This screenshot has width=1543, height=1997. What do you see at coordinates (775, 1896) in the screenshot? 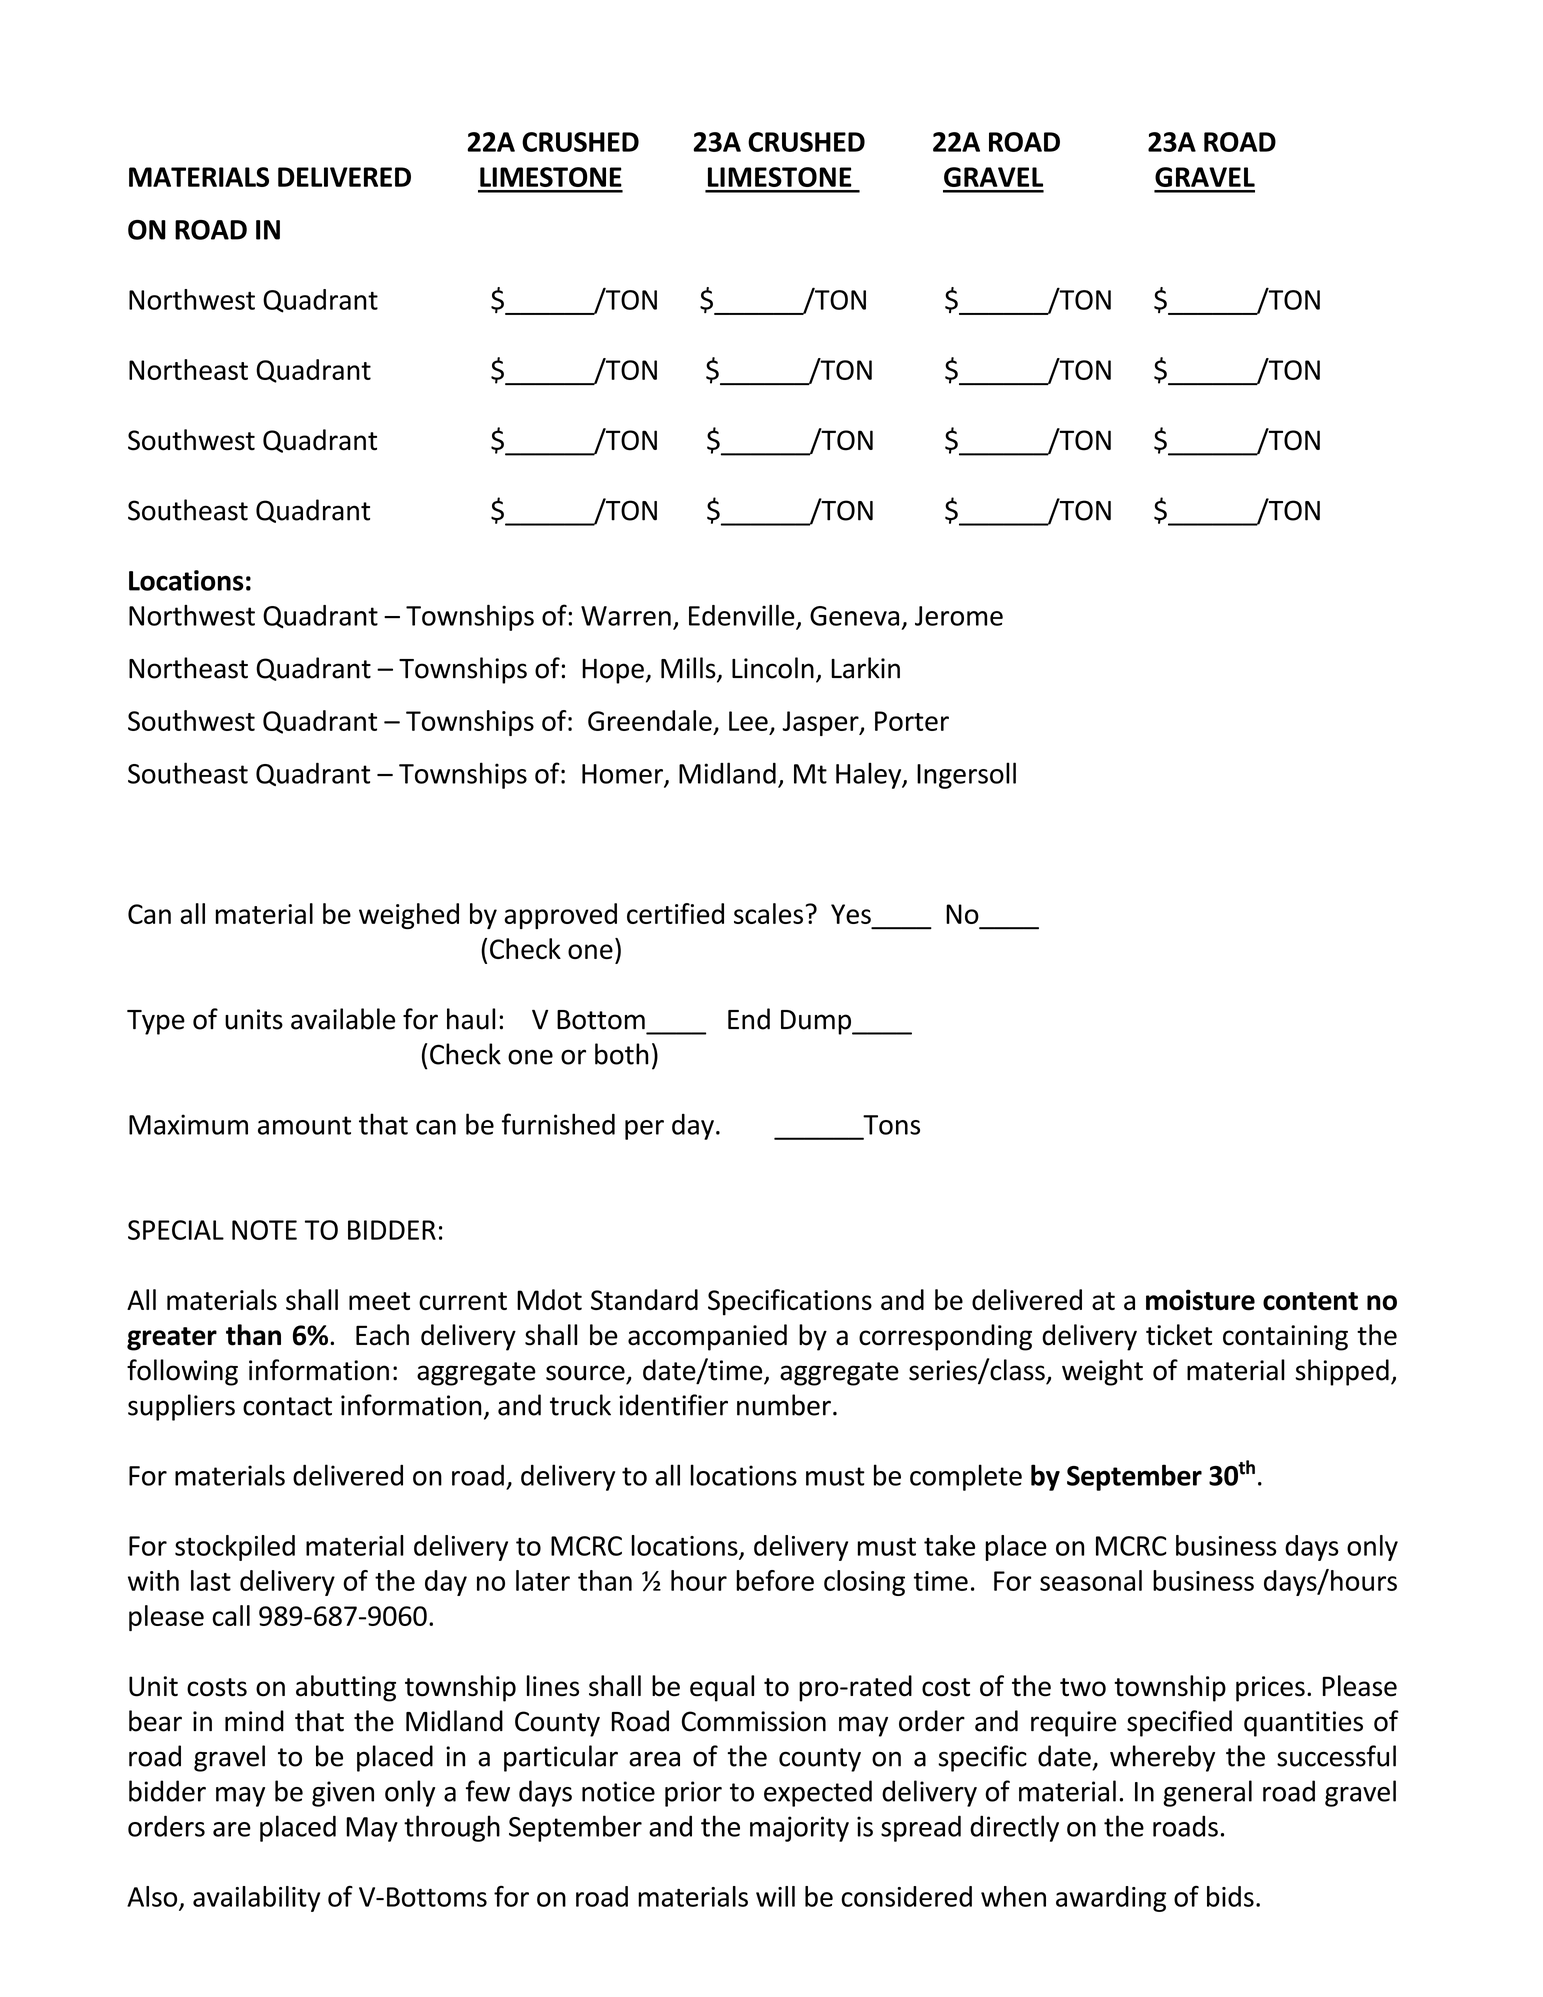
I see `will` at bounding box center [775, 1896].
